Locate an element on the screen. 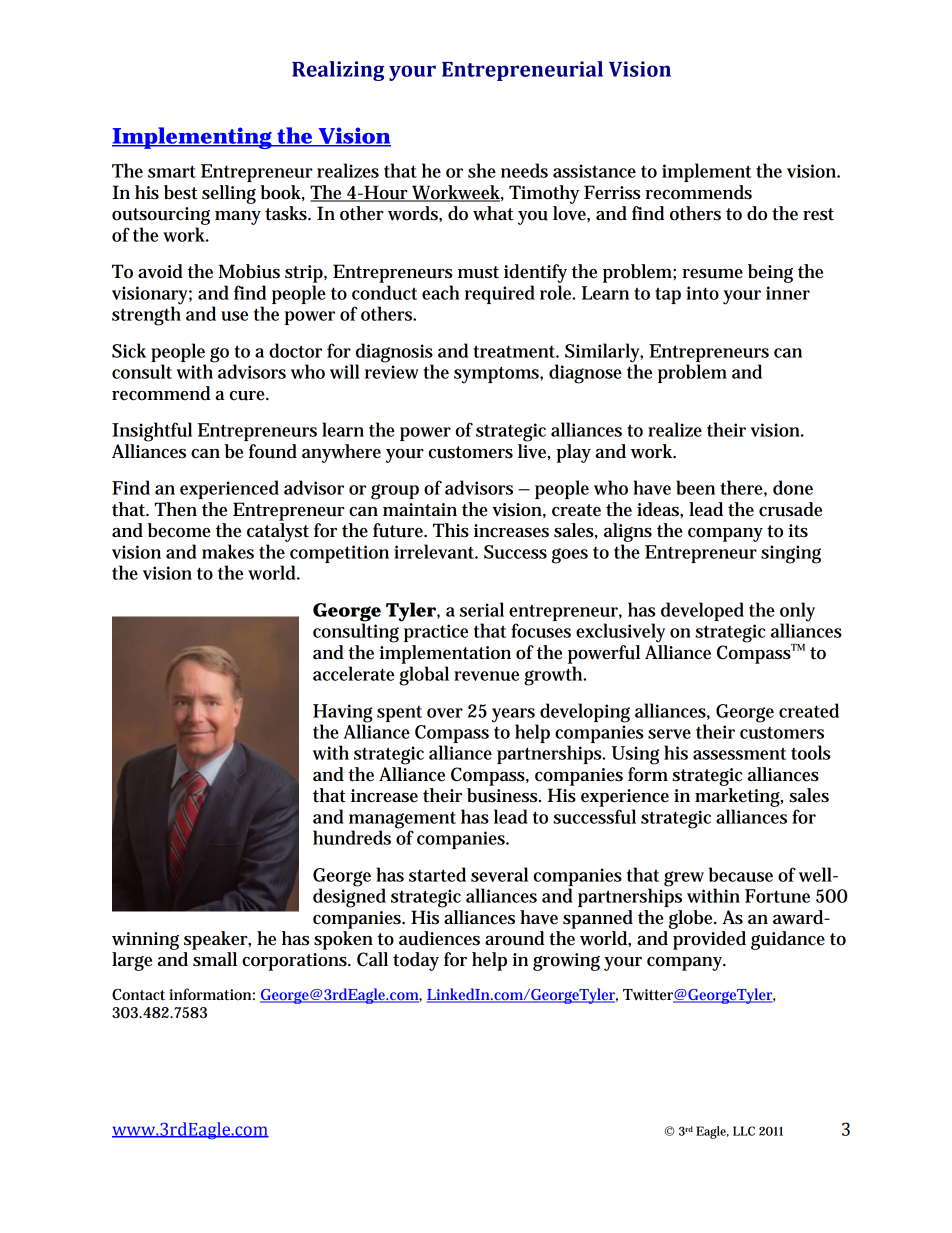 This screenshot has width=952, height=1233. serial is located at coordinates (482, 609).
